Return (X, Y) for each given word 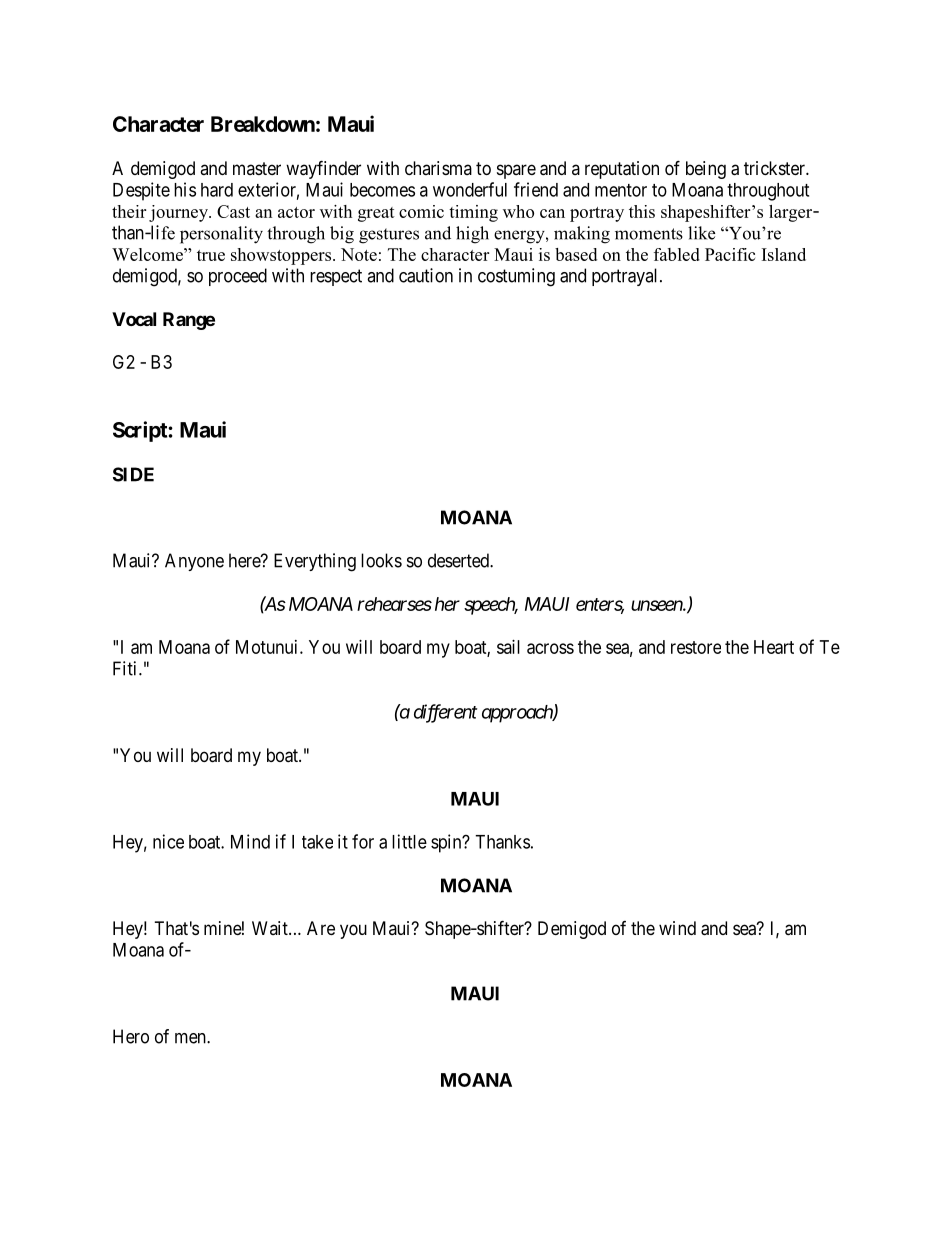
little (409, 841)
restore (696, 647)
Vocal (134, 319)
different (445, 713)
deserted (459, 560)
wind (677, 928)
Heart (774, 647)
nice (168, 841)
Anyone (194, 562)
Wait (271, 928)
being (706, 170)
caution (426, 275)
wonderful (470, 189)
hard (217, 190)
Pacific (730, 254)
